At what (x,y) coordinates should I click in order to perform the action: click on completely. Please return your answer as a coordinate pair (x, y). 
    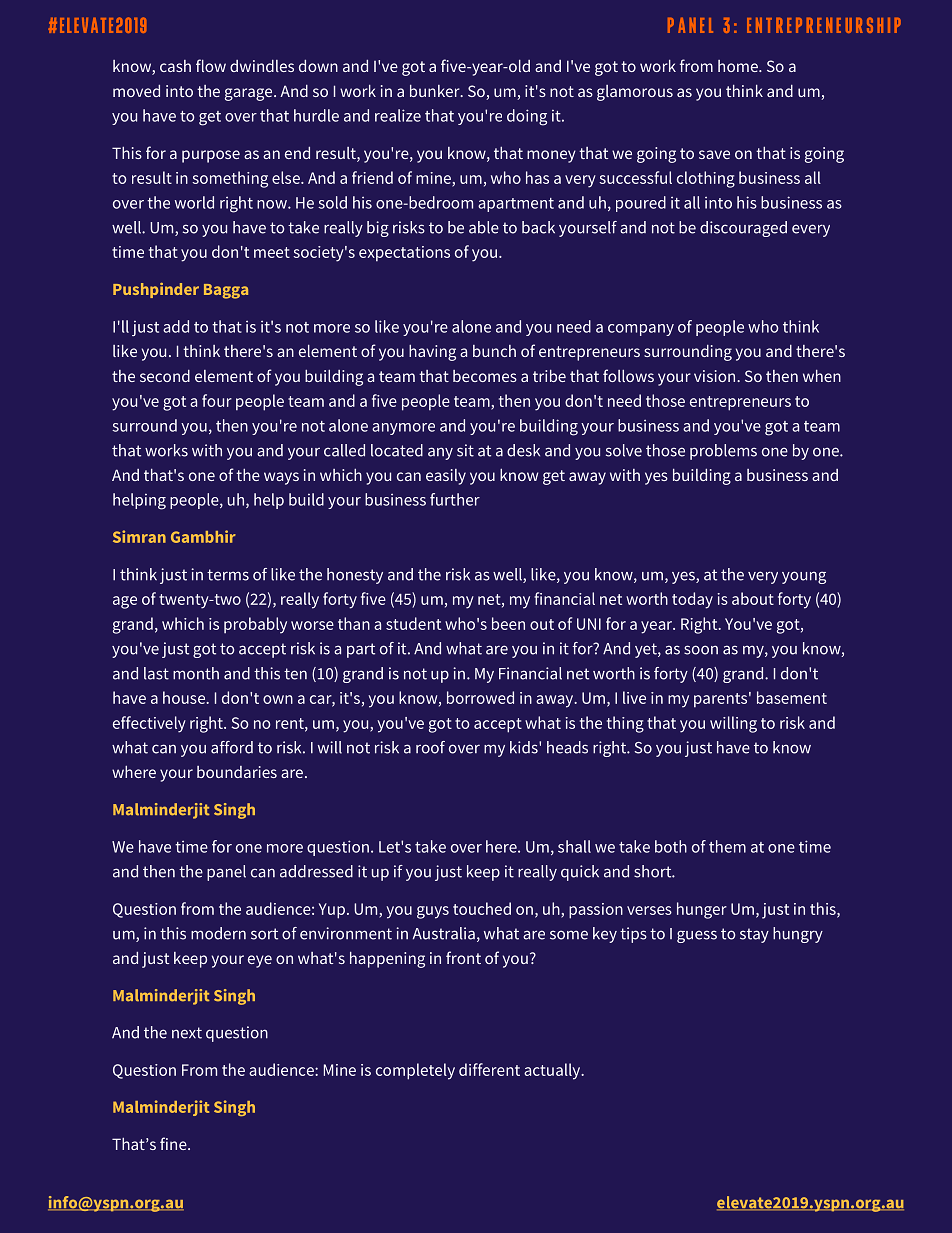
    Looking at the image, I should click on (415, 1071).
